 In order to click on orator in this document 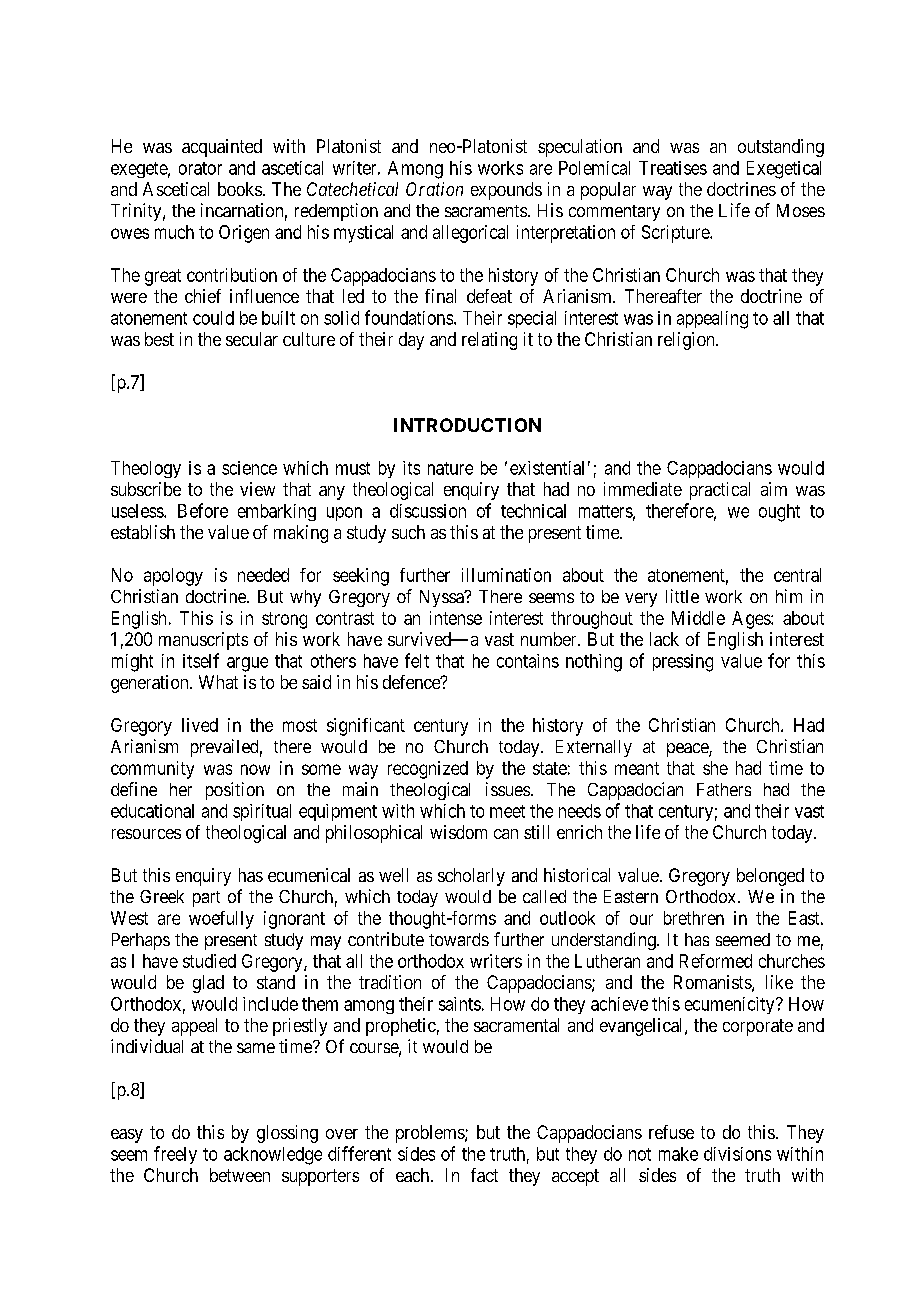, I will do `click(200, 168)`.
